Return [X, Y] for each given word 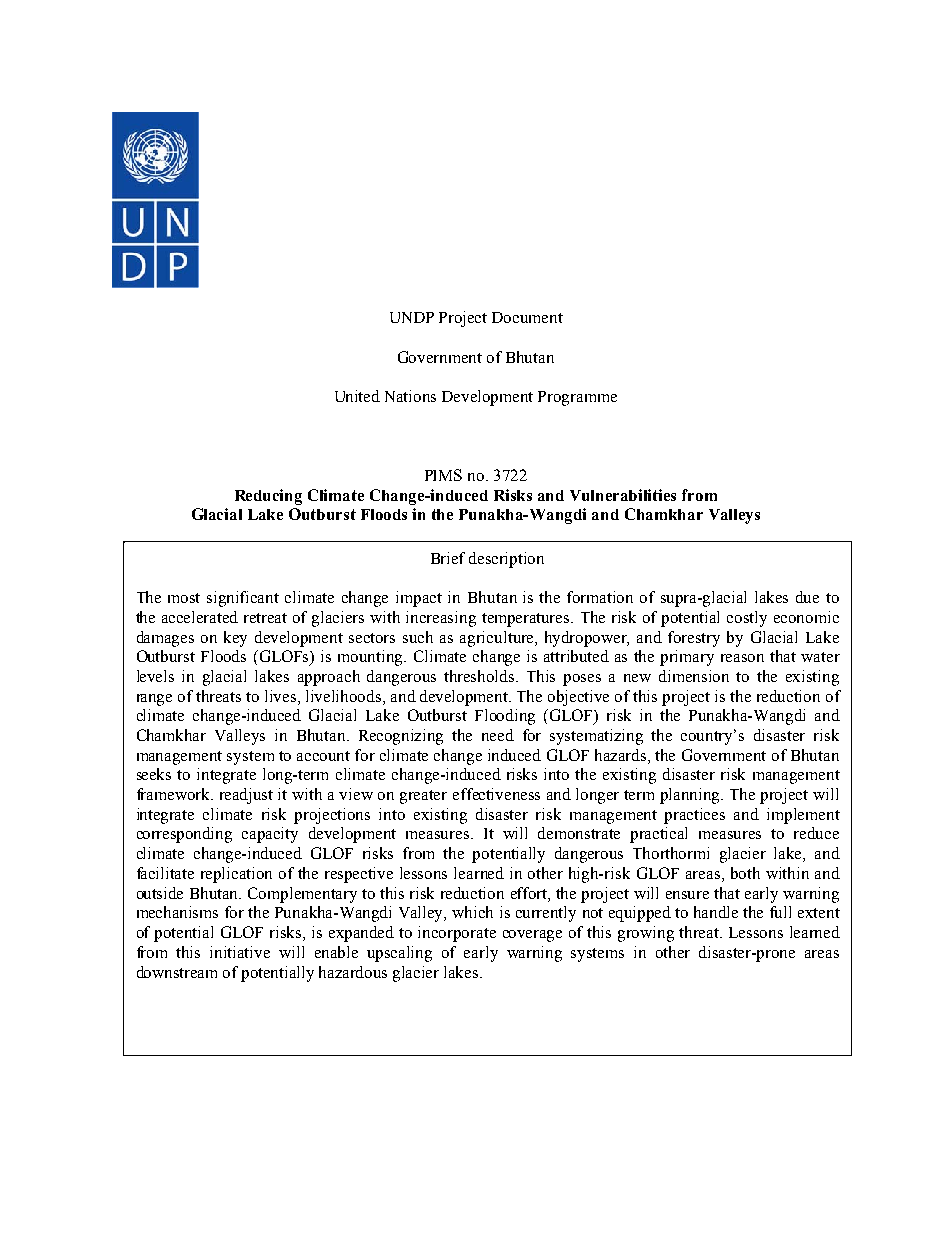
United [357, 396]
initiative [240, 952]
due [807, 597]
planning [691, 796]
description [506, 560]
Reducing [268, 497]
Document [527, 317]
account [323, 756]
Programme [577, 398]
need [498, 735]
